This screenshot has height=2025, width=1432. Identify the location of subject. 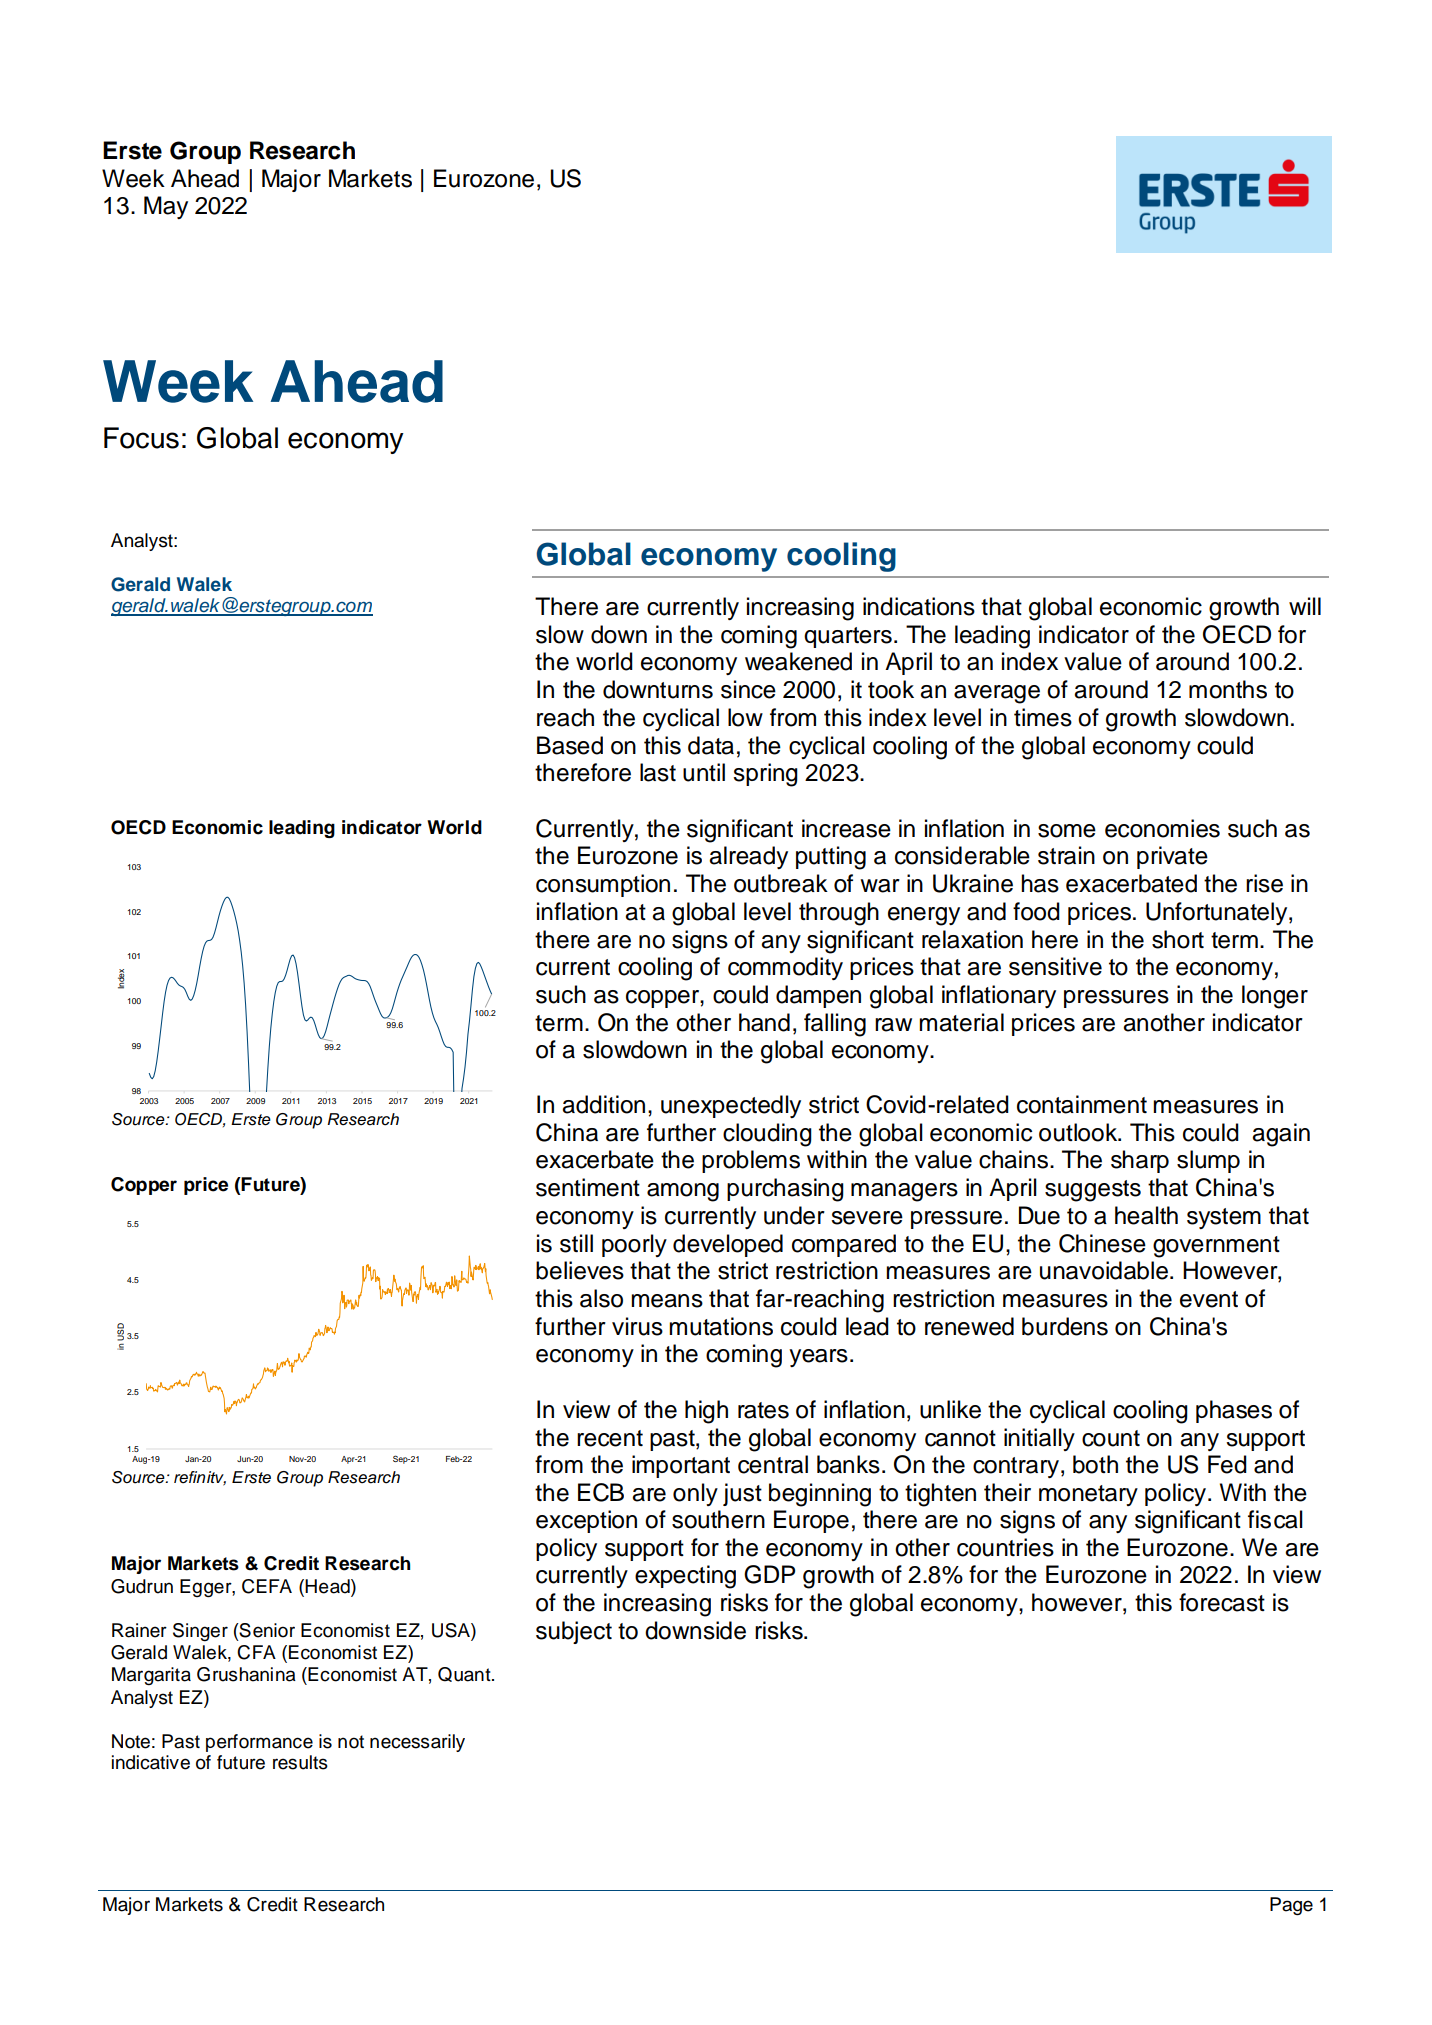
(574, 1632).
